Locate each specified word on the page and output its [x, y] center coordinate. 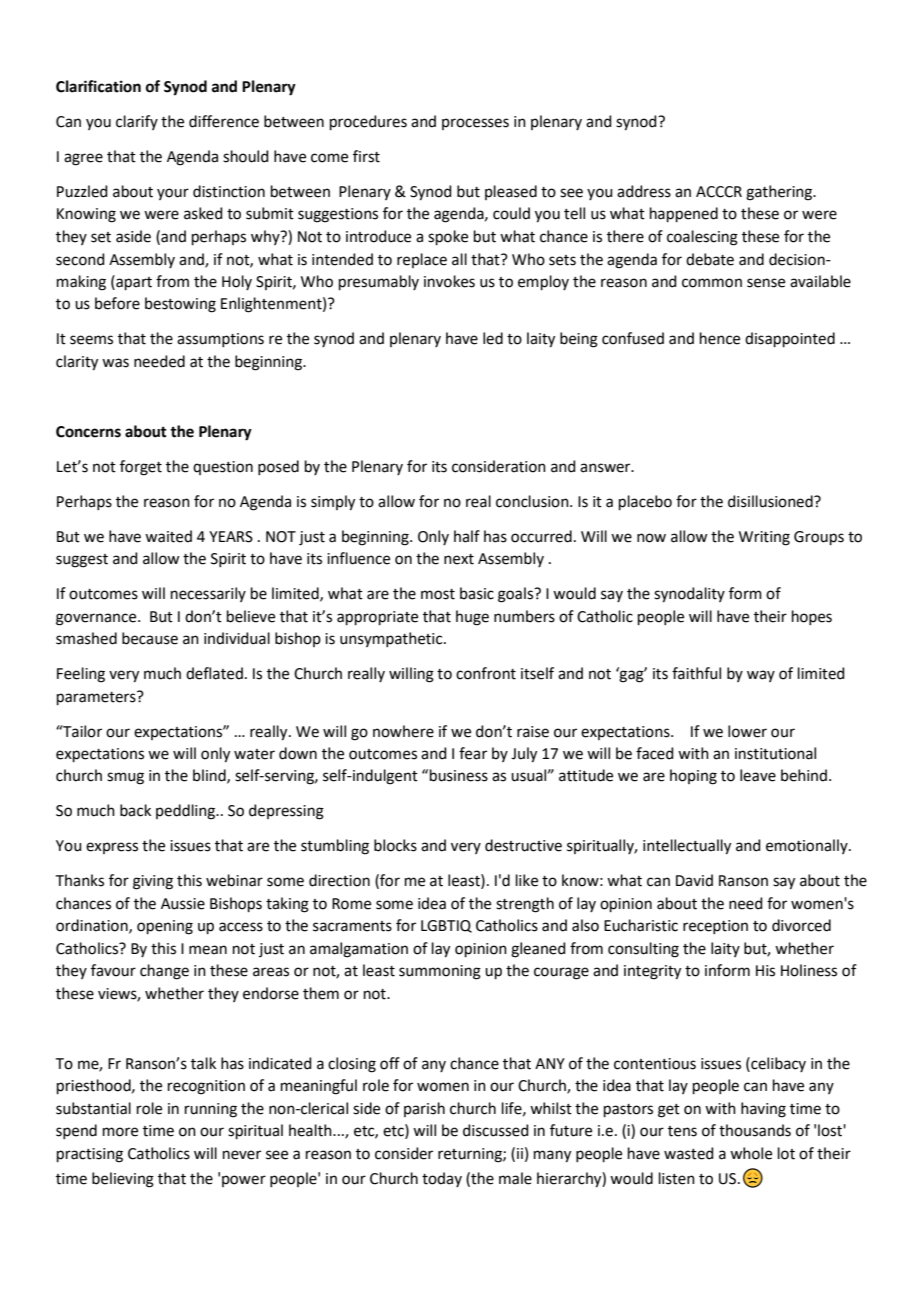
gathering [780, 193]
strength [525, 905]
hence [720, 338]
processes [475, 124]
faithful [696, 673]
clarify [137, 122]
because [150, 638]
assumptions [220, 340]
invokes [449, 281]
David [694, 880]
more [120, 1132]
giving [153, 882]
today [442, 1179]
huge [472, 618]
